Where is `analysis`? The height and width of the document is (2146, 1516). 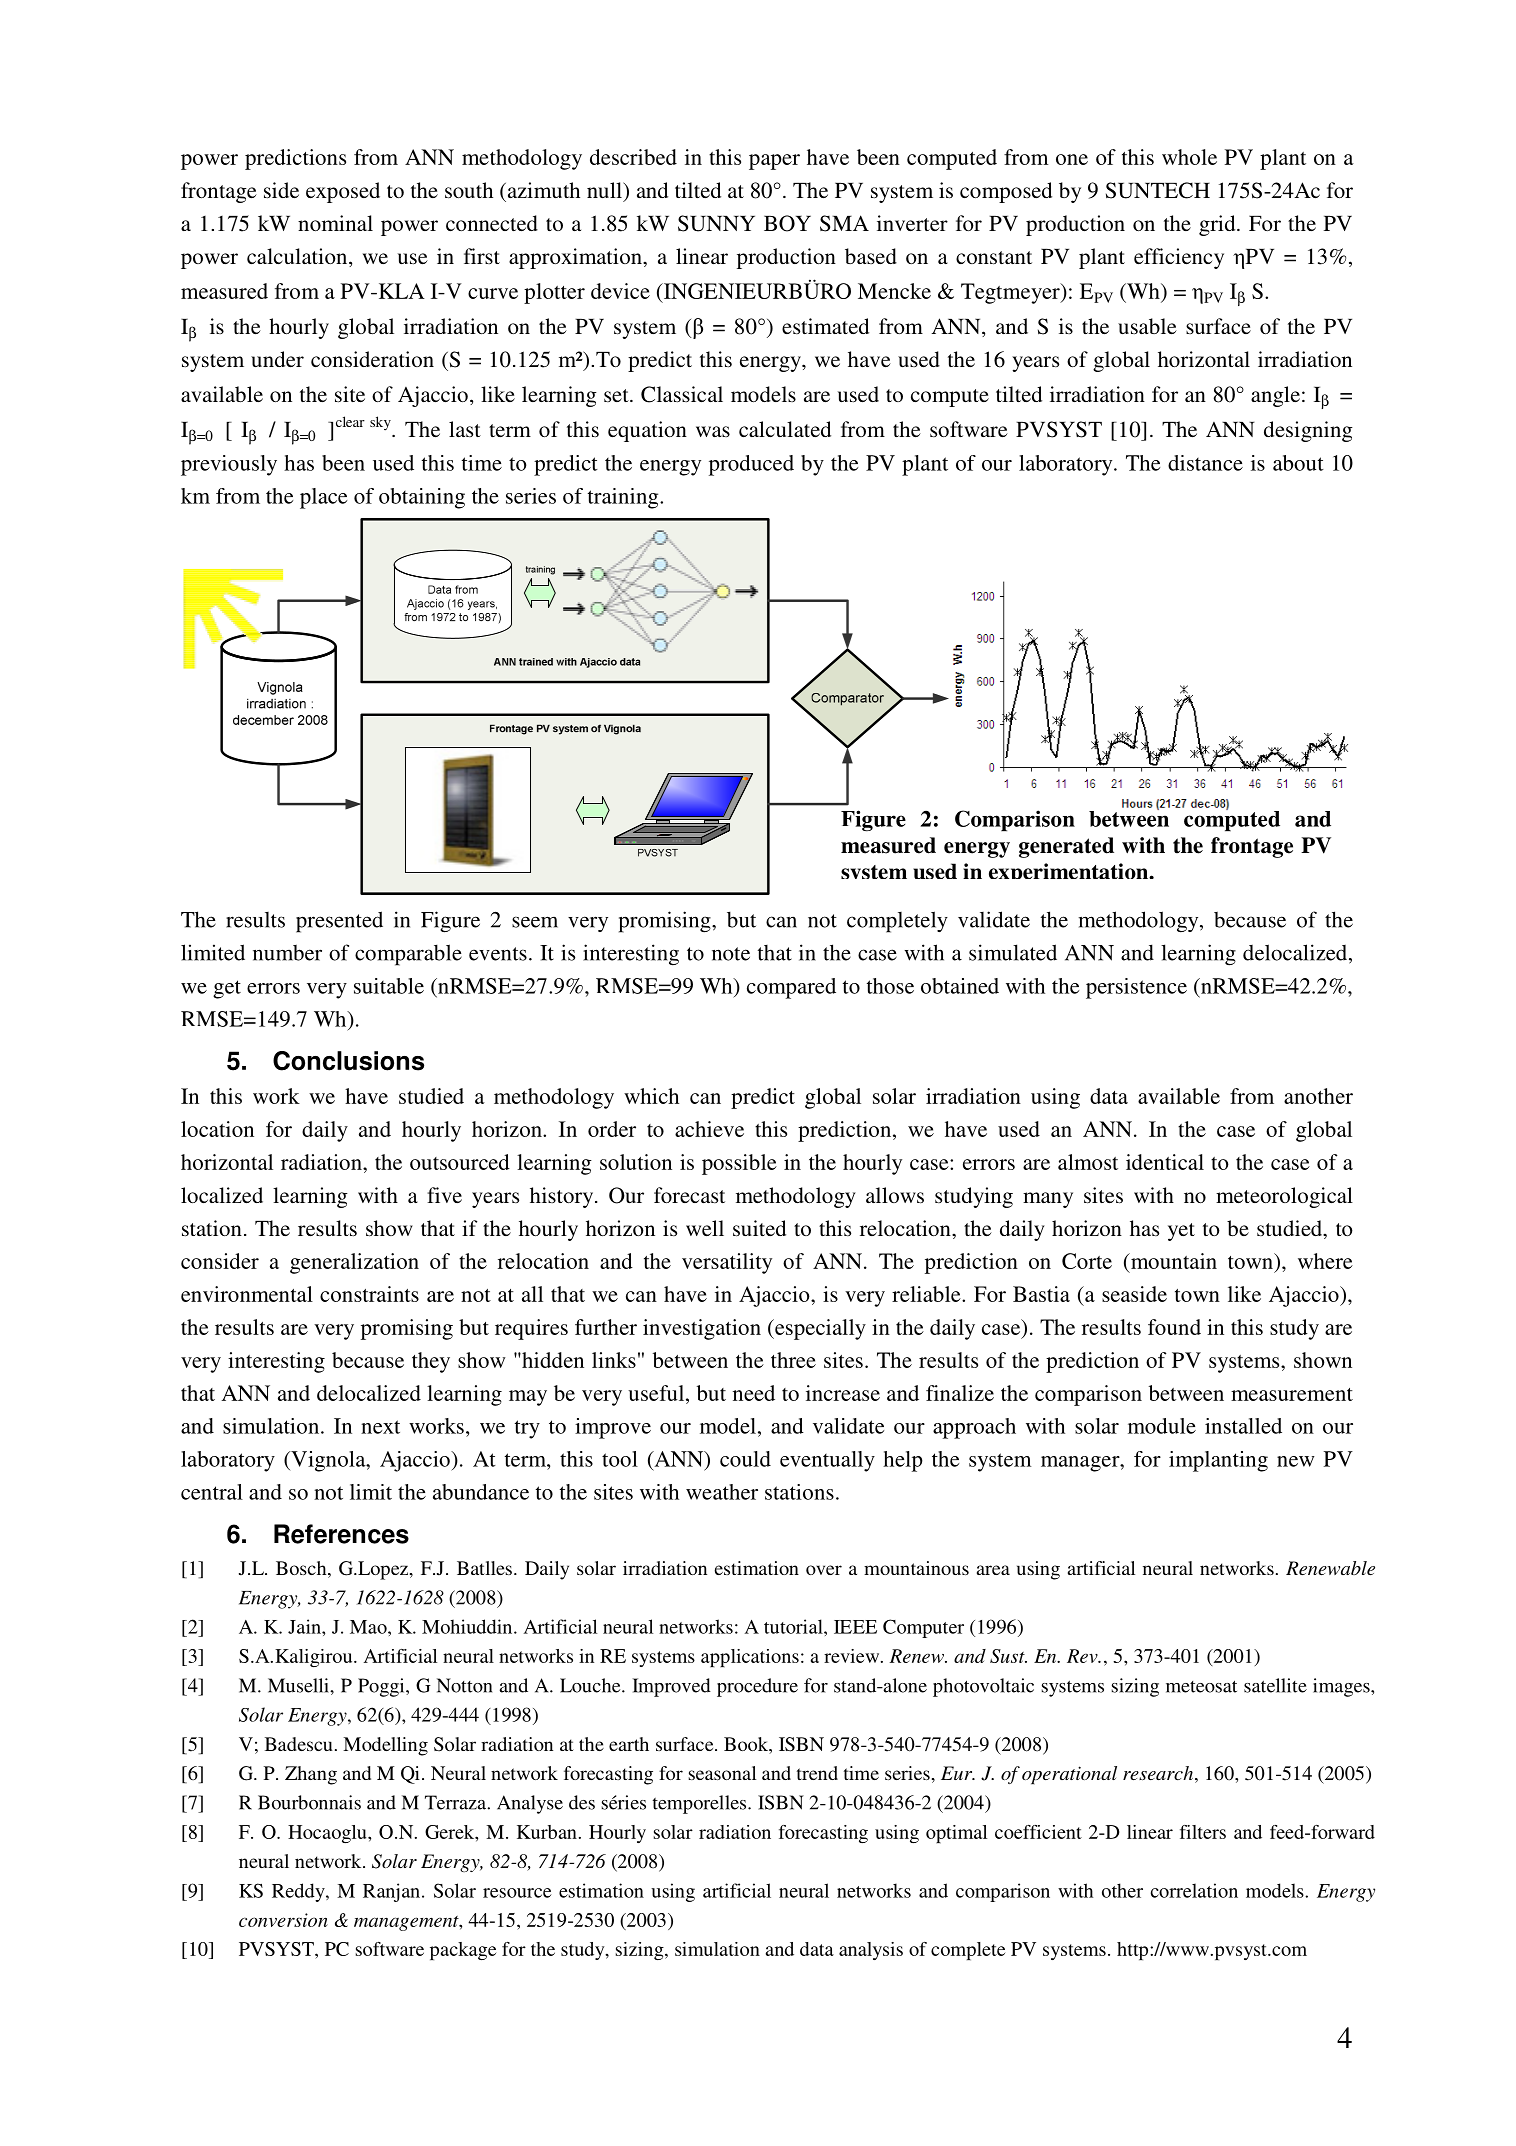 analysis is located at coordinates (871, 1951).
